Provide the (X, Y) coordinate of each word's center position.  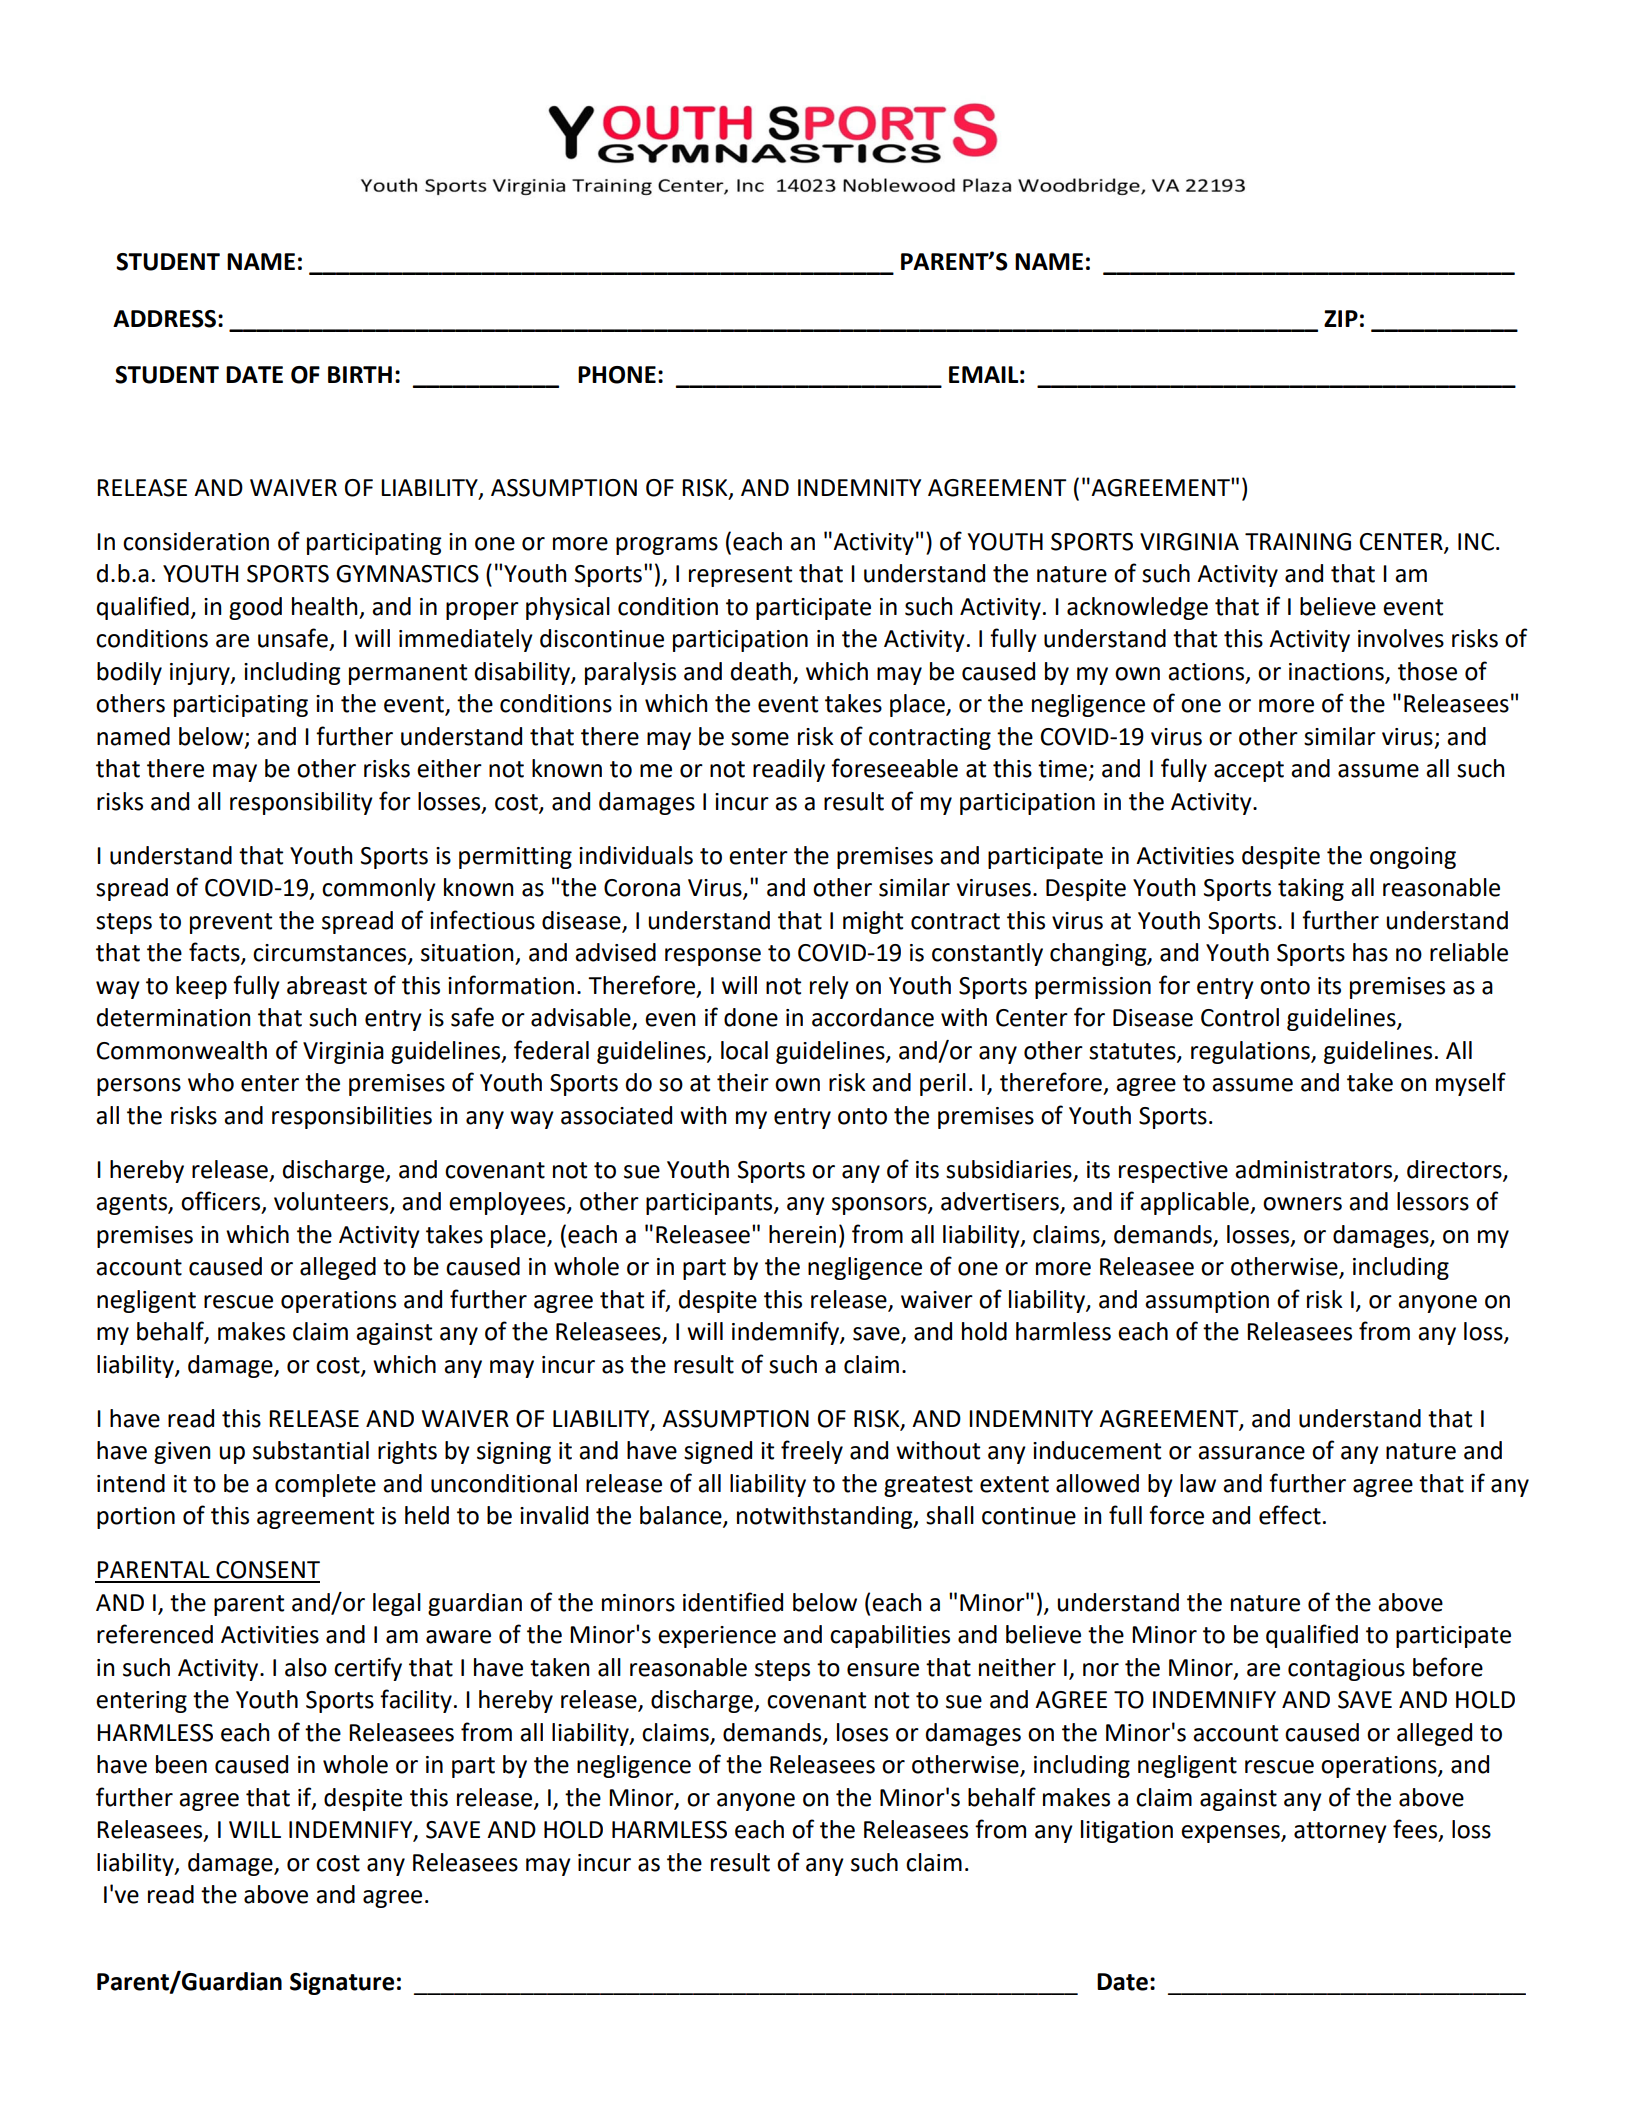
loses (862, 1732)
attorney (1340, 1832)
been (181, 1764)
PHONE (617, 375)
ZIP (1341, 318)
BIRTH (360, 374)
